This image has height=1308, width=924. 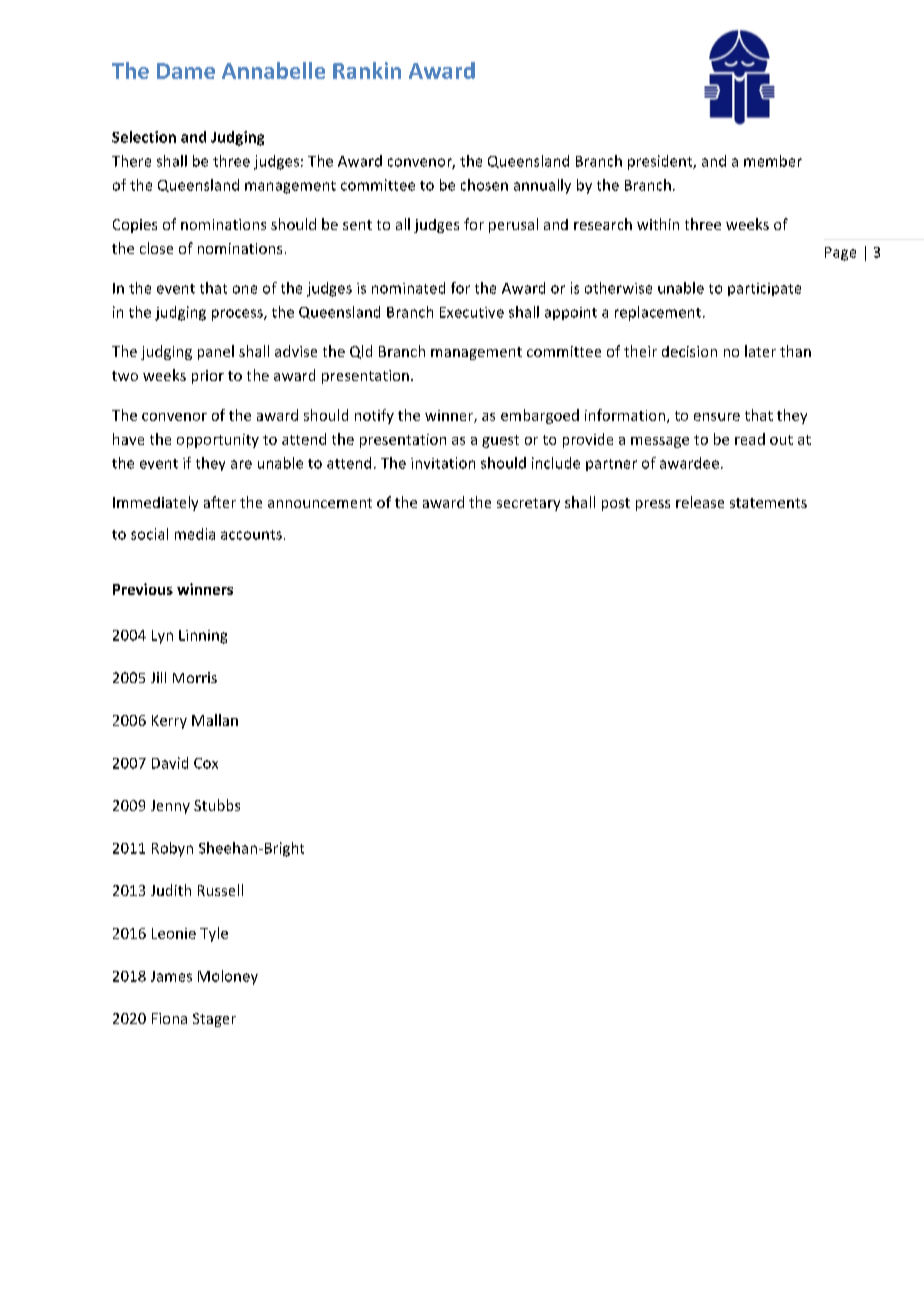 I want to click on Russell, so click(x=220, y=890).
